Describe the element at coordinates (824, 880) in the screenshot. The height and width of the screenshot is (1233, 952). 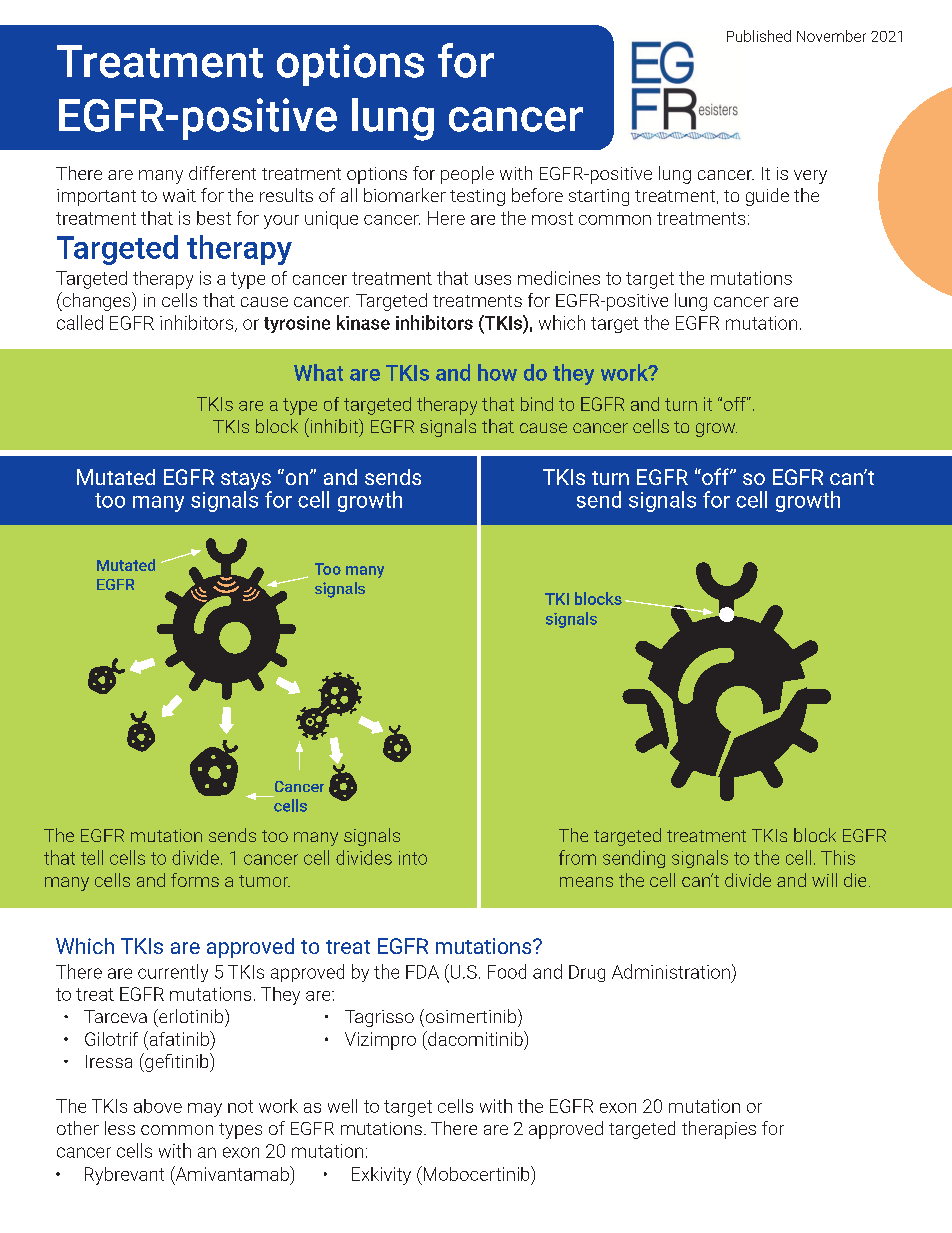
I see `will` at that location.
